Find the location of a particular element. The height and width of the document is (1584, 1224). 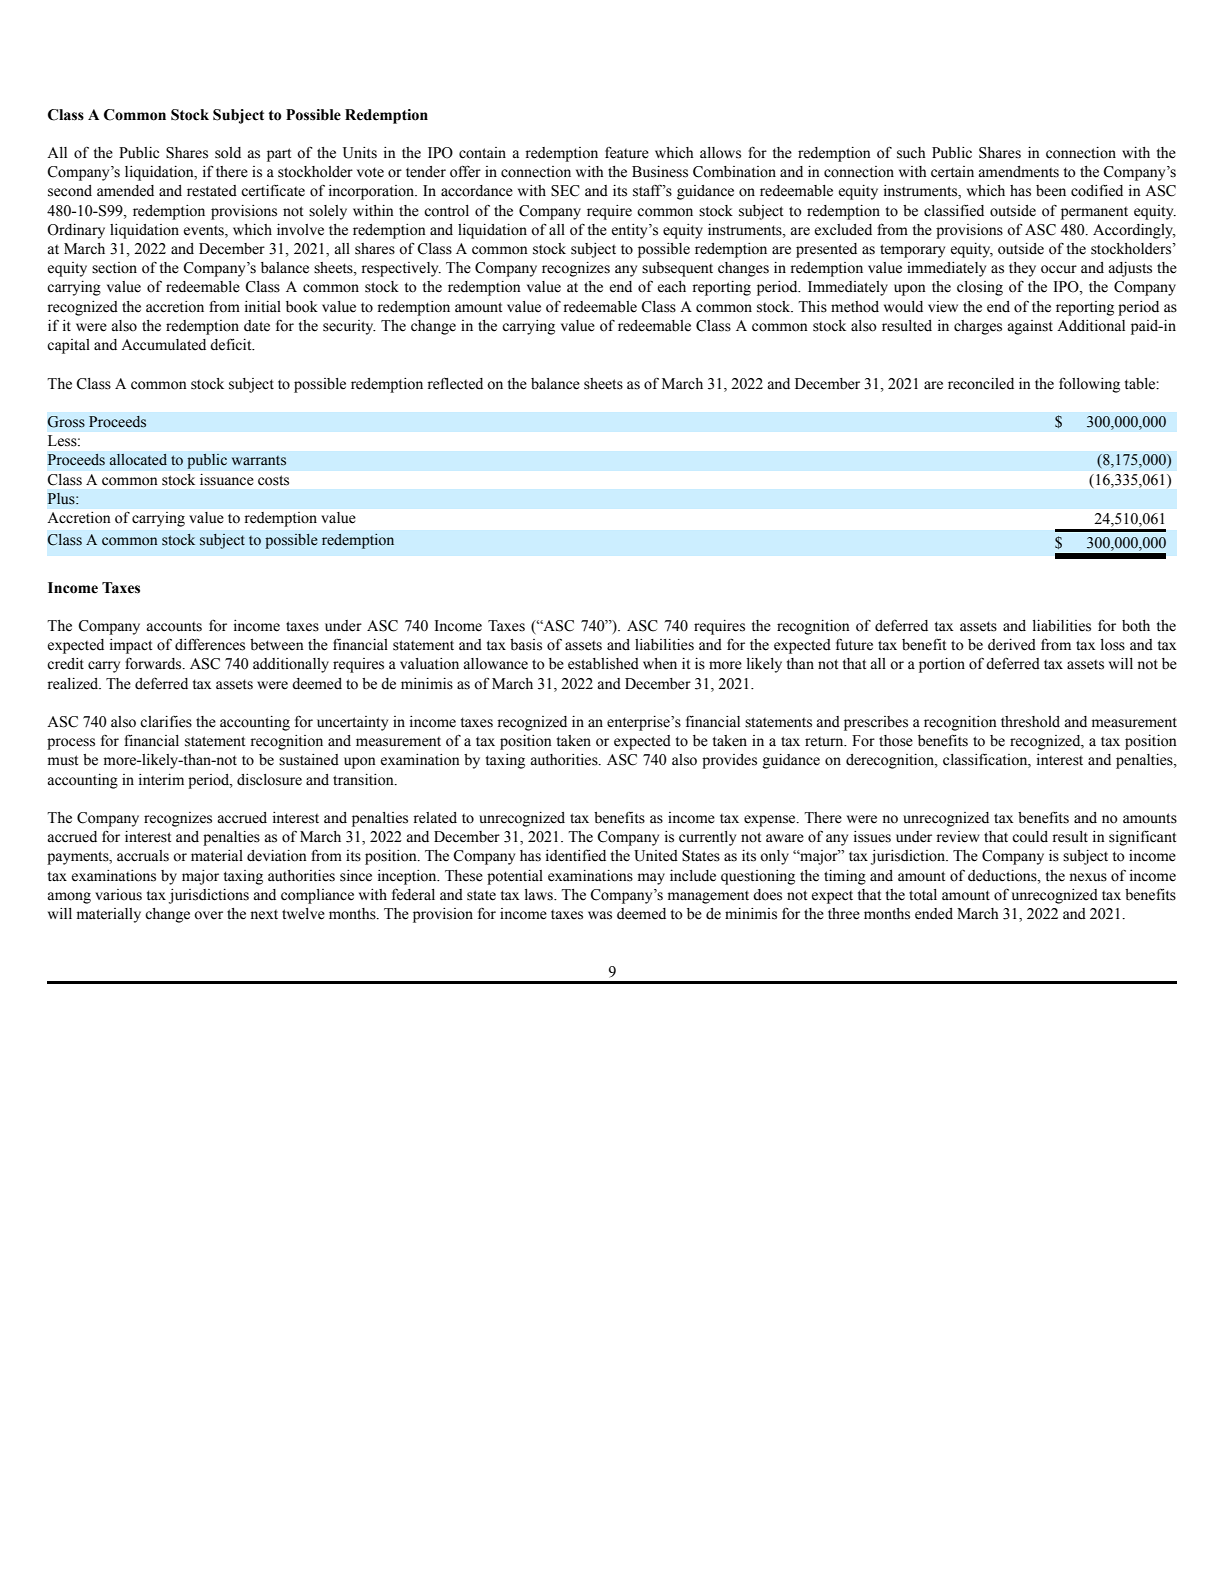

over is located at coordinates (208, 915).
